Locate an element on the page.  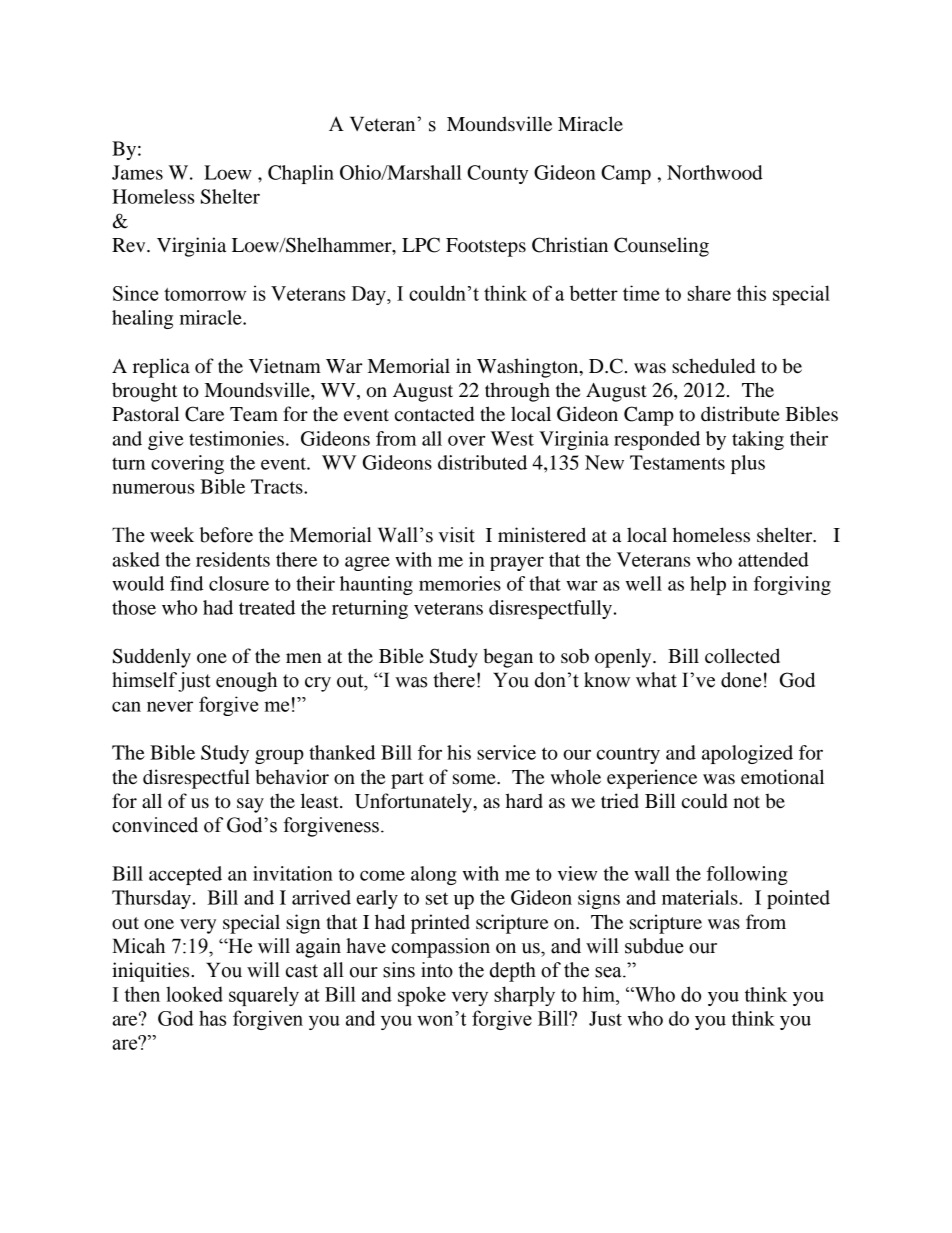
County is located at coordinates (497, 174).
